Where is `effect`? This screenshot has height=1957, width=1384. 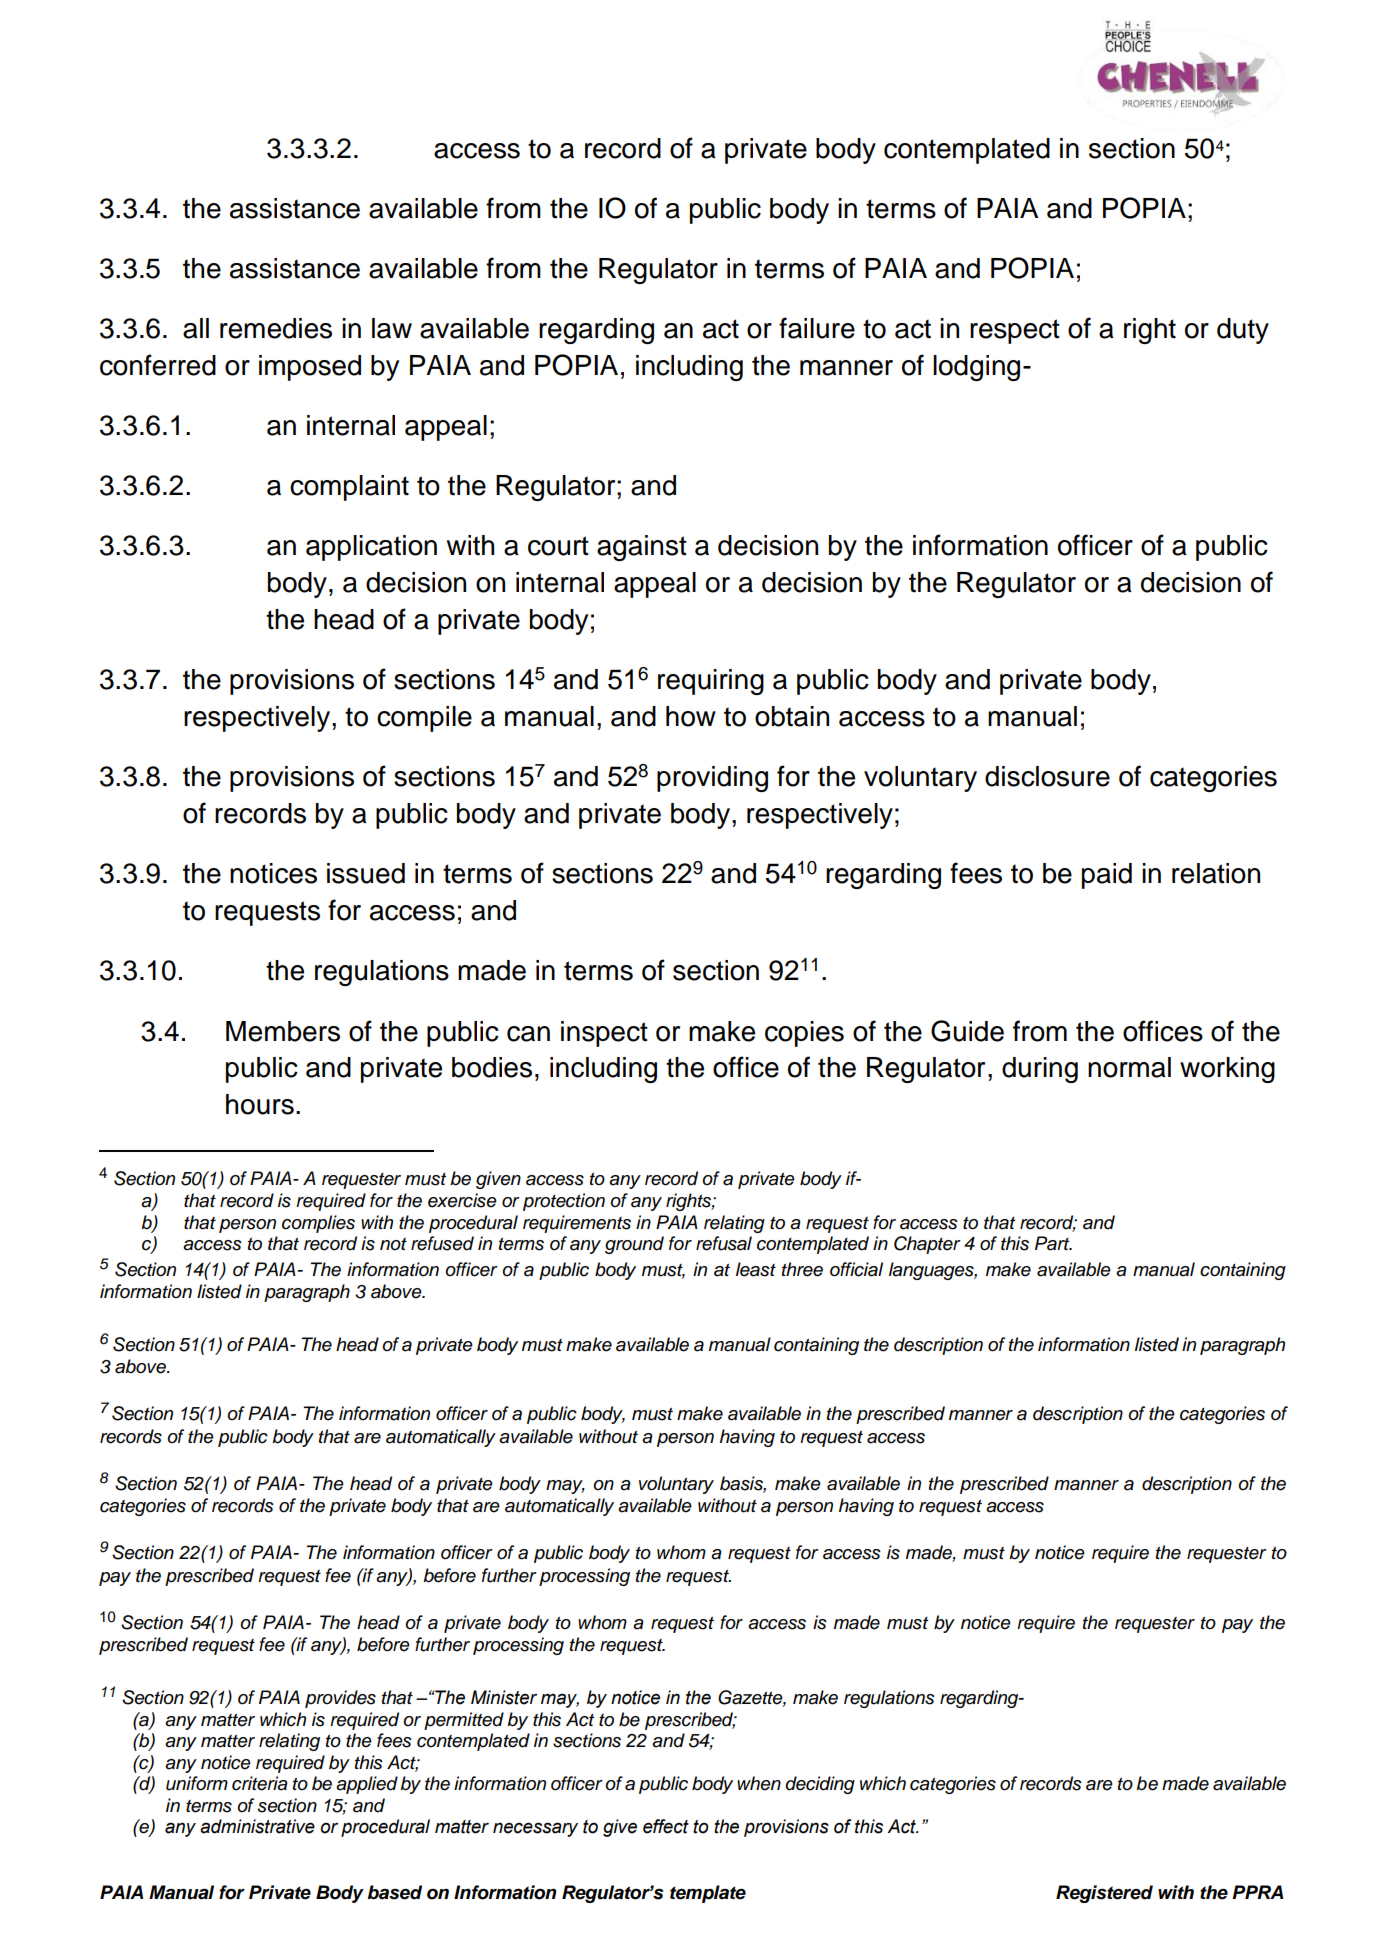
effect is located at coordinates (666, 1826).
